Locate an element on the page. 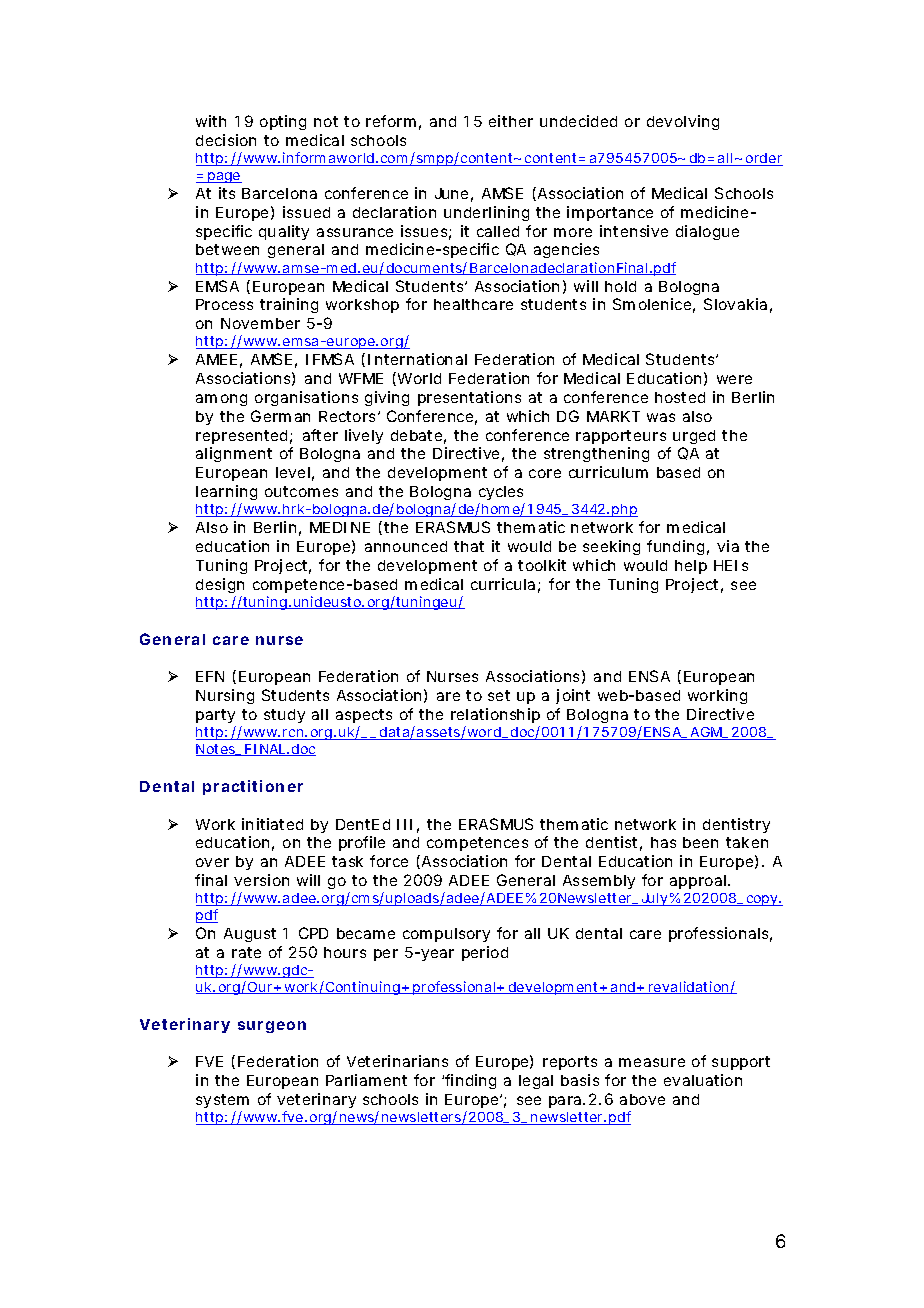 This page has width=924, height=1308. design is located at coordinates (220, 585).
